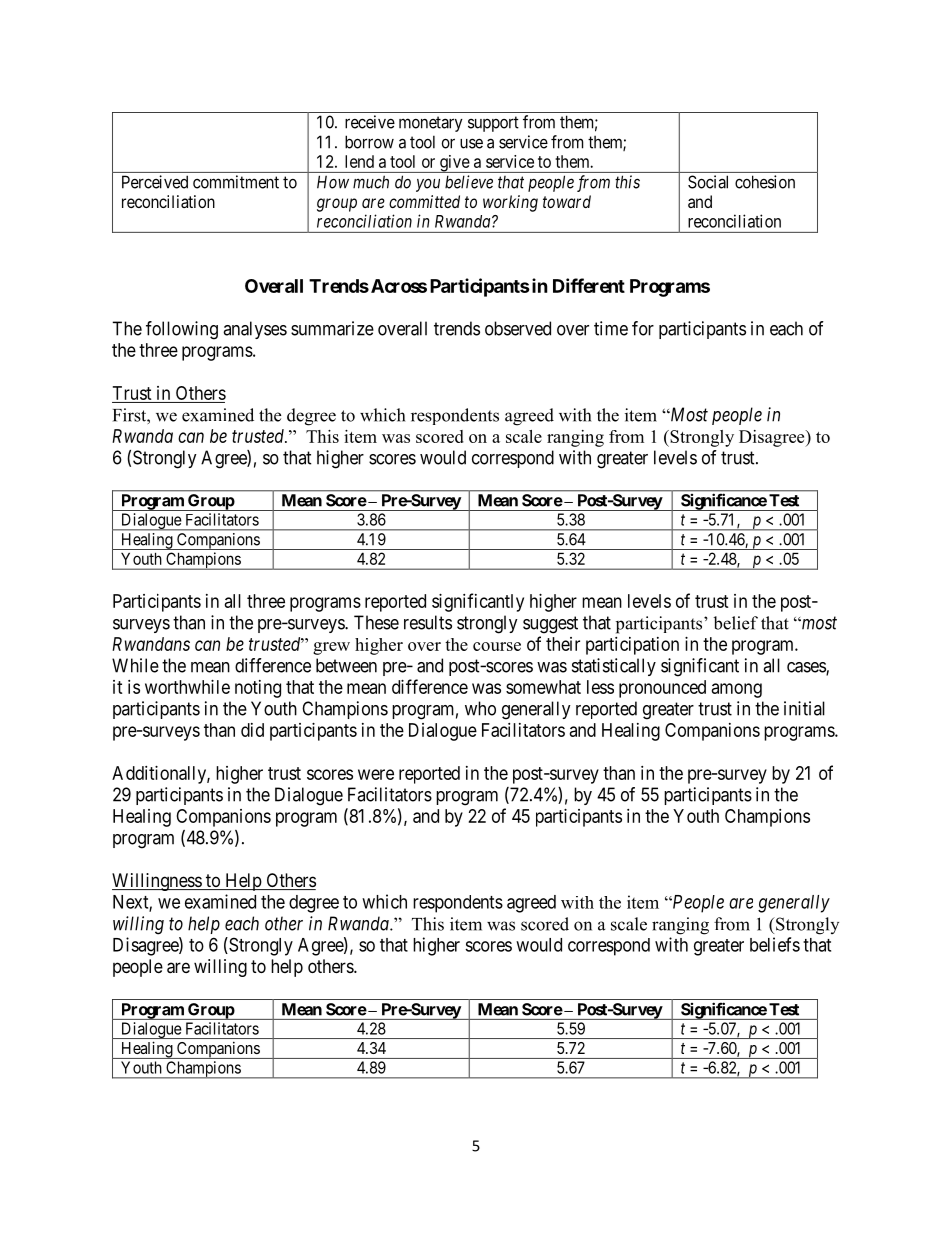  I want to click on analyses, so click(255, 330).
